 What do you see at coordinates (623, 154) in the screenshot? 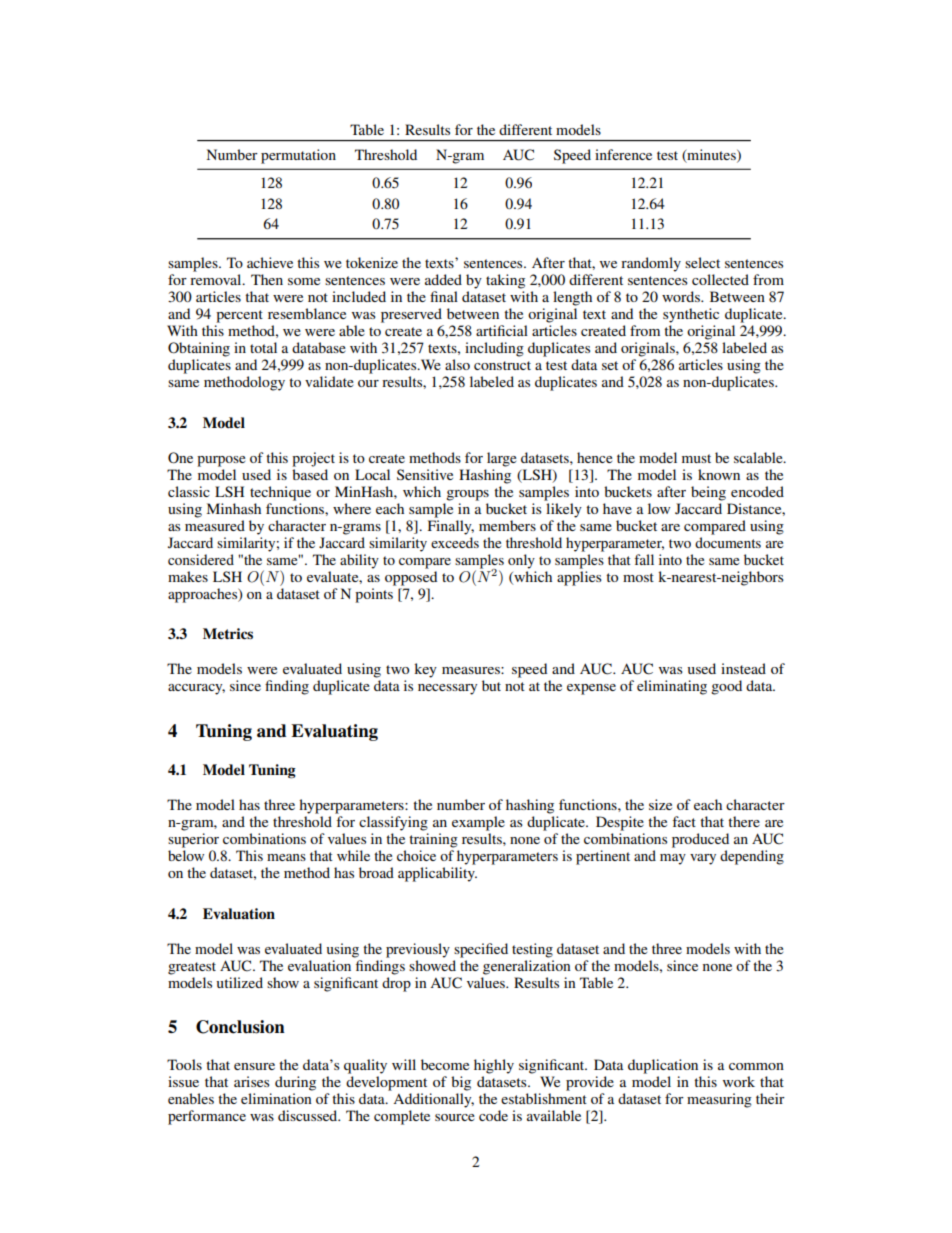
I see `inference` at bounding box center [623, 154].
